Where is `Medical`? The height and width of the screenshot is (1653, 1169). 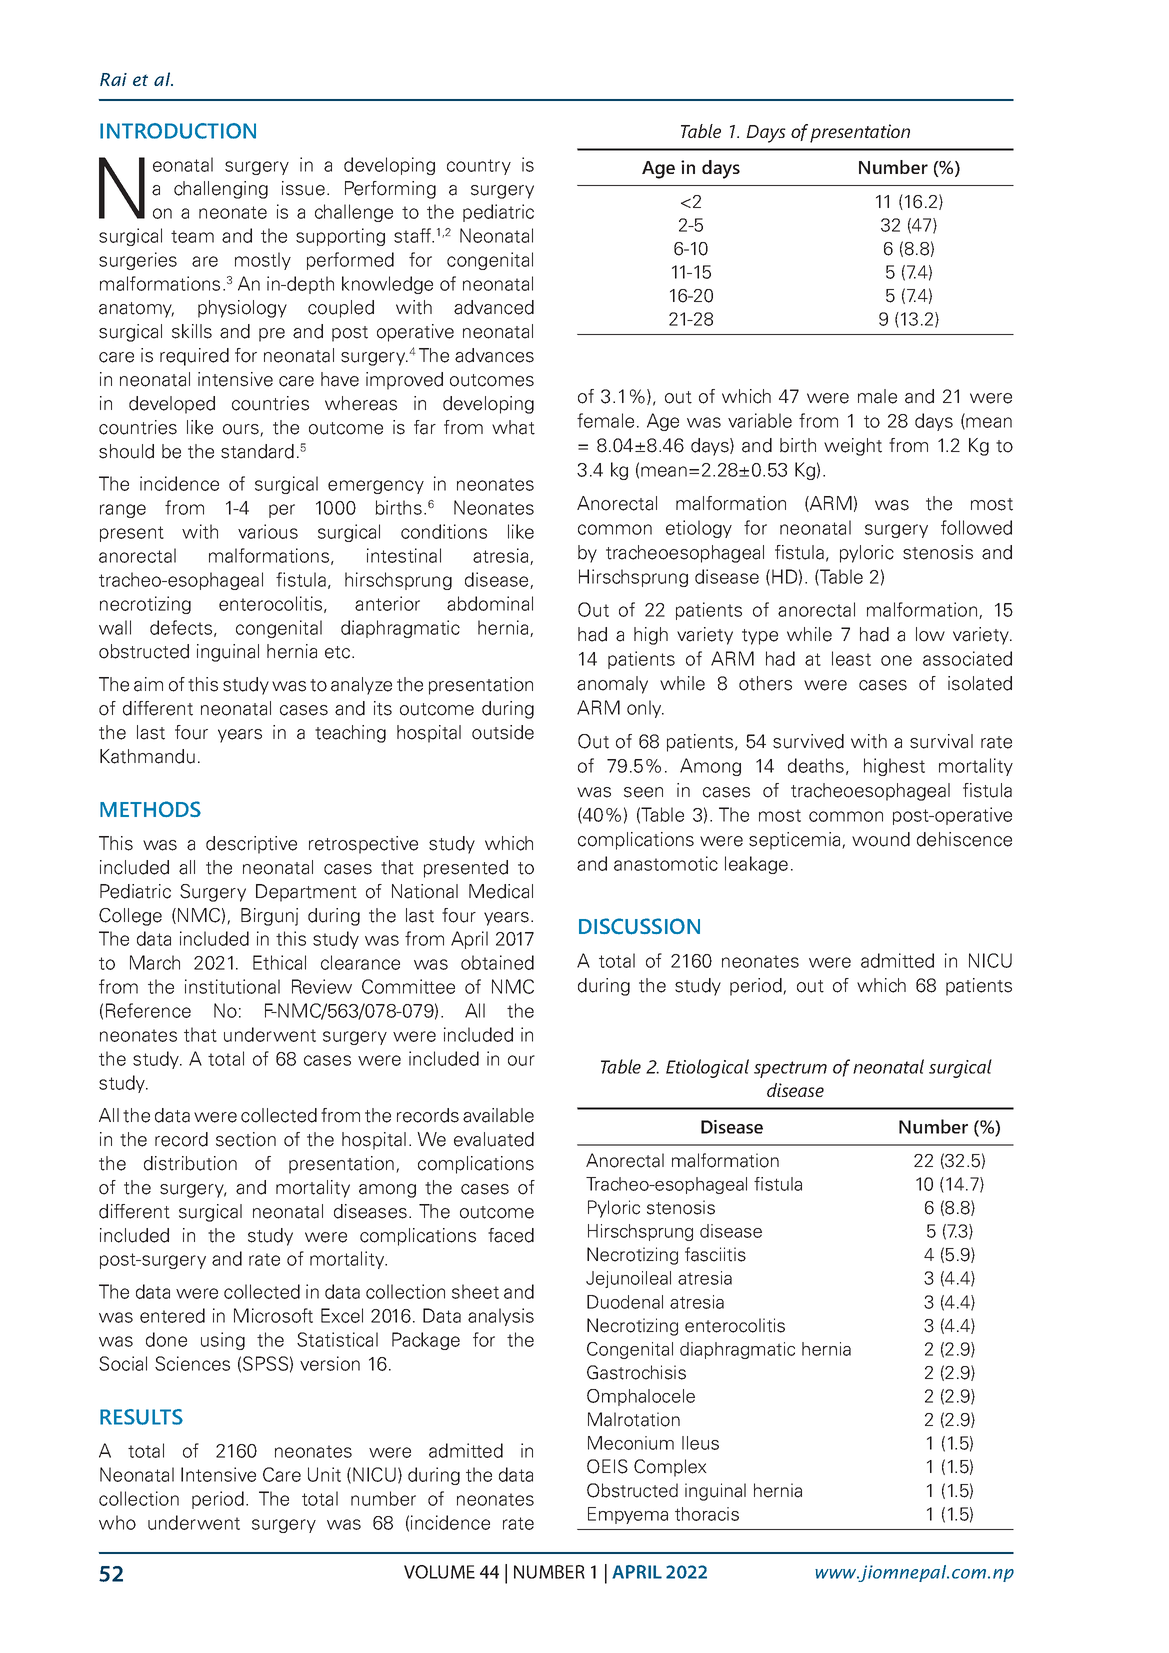
Medical is located at coordinates (501, 891).
